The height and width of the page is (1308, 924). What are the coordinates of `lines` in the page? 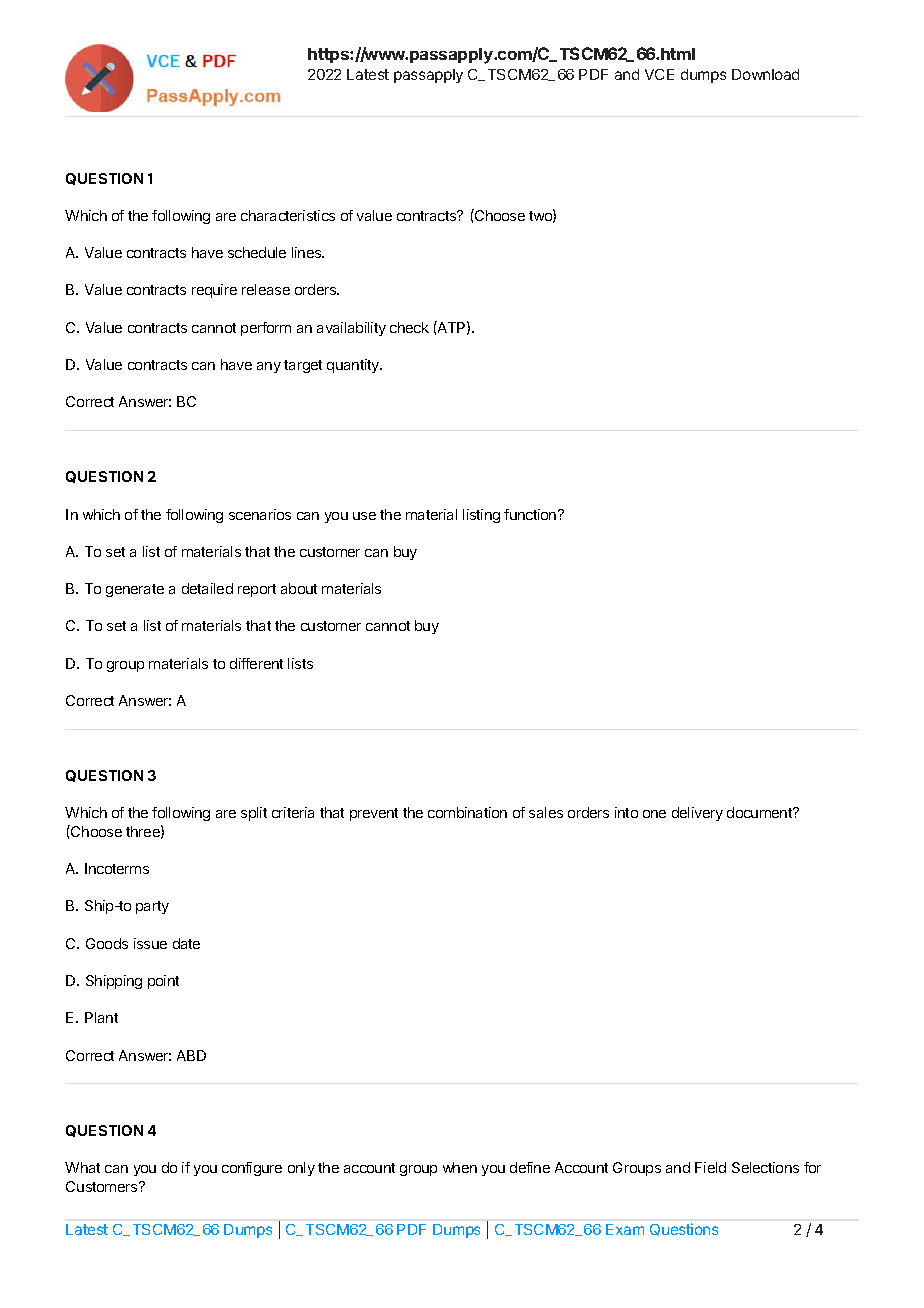 It's located at (308, 252).
